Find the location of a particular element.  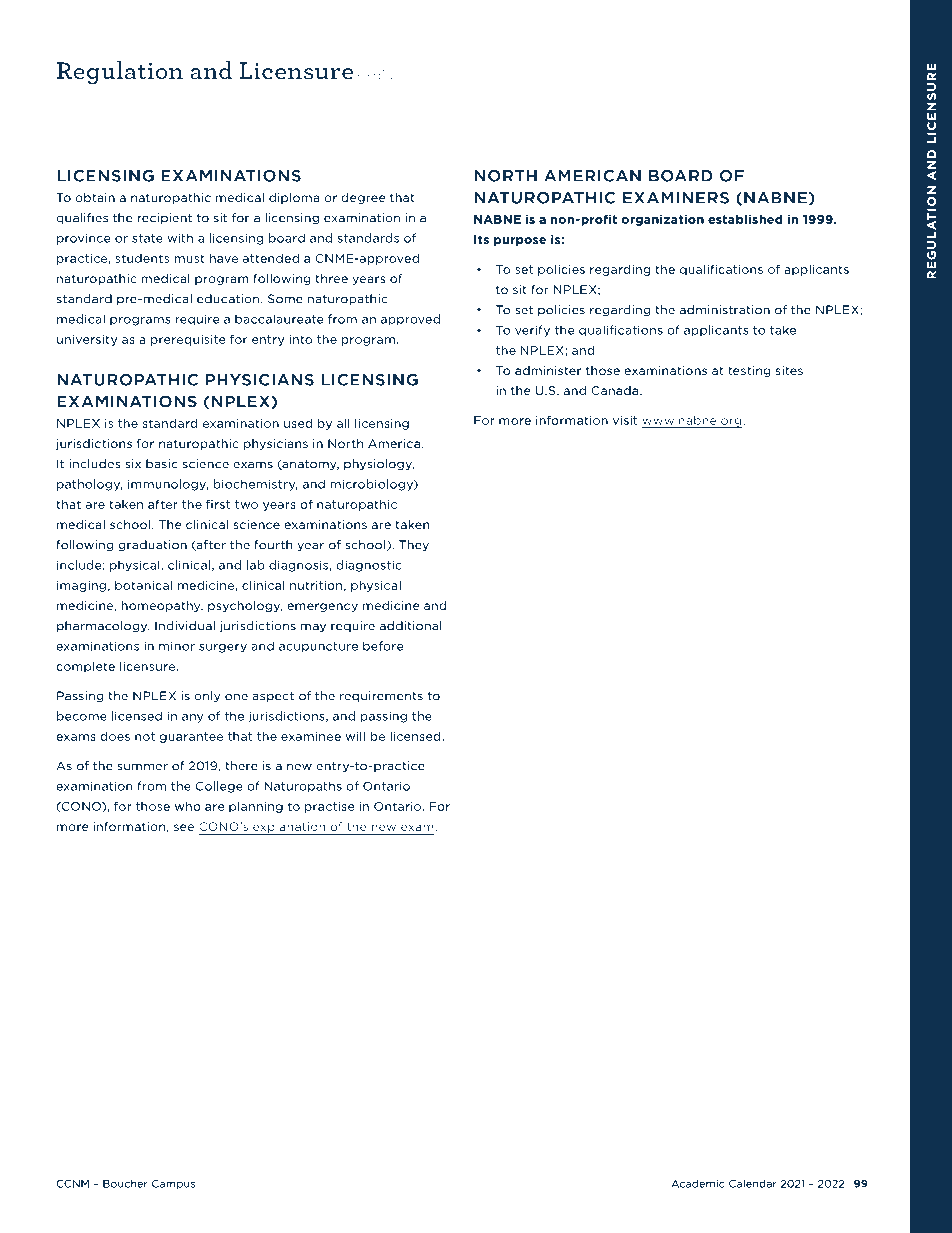

summer is located at coordinates (142, 767).
